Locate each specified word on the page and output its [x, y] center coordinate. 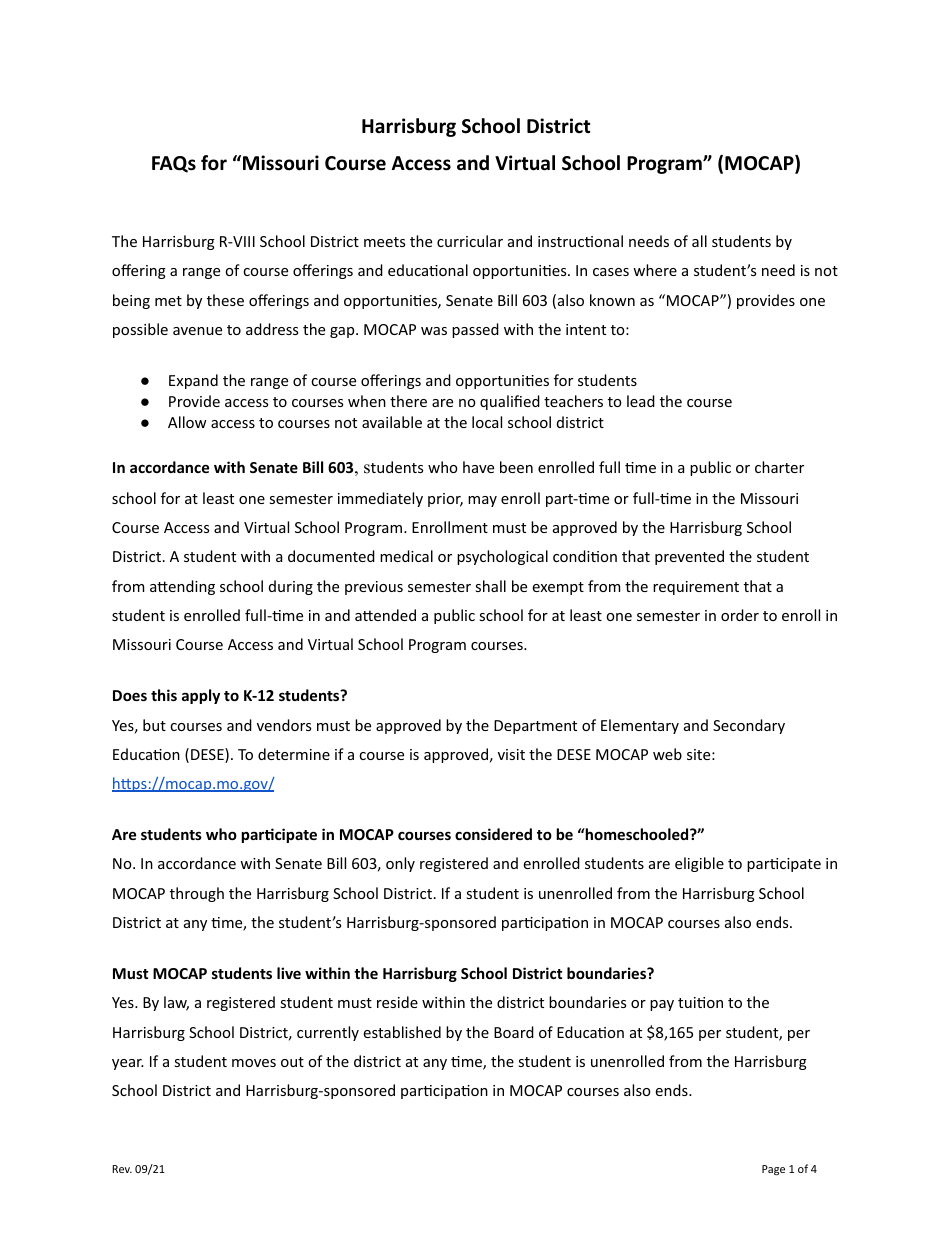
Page [773, 1170]
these [225, 300]
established [402, 1032]
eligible [699, 864]
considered [493, 834]
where [655, 270]
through [197, 894]
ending [190, 587]
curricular [470, 241]
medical [406, 556]
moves [254, 1063]
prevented [689, 557]
